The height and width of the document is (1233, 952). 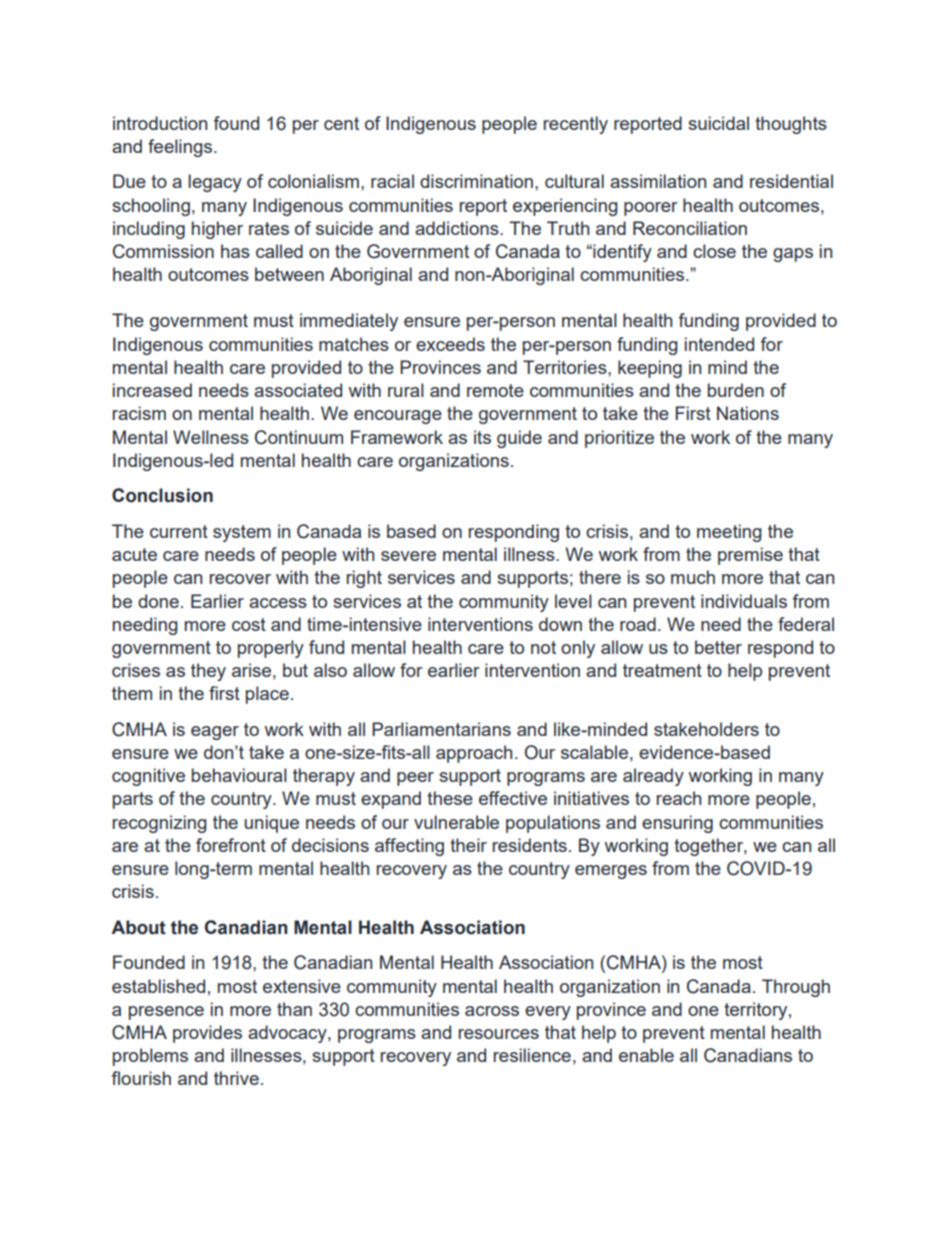 What do you see at coordinates (408, 556) in the document?
I see `severe` at bounding box center [408, 556].
